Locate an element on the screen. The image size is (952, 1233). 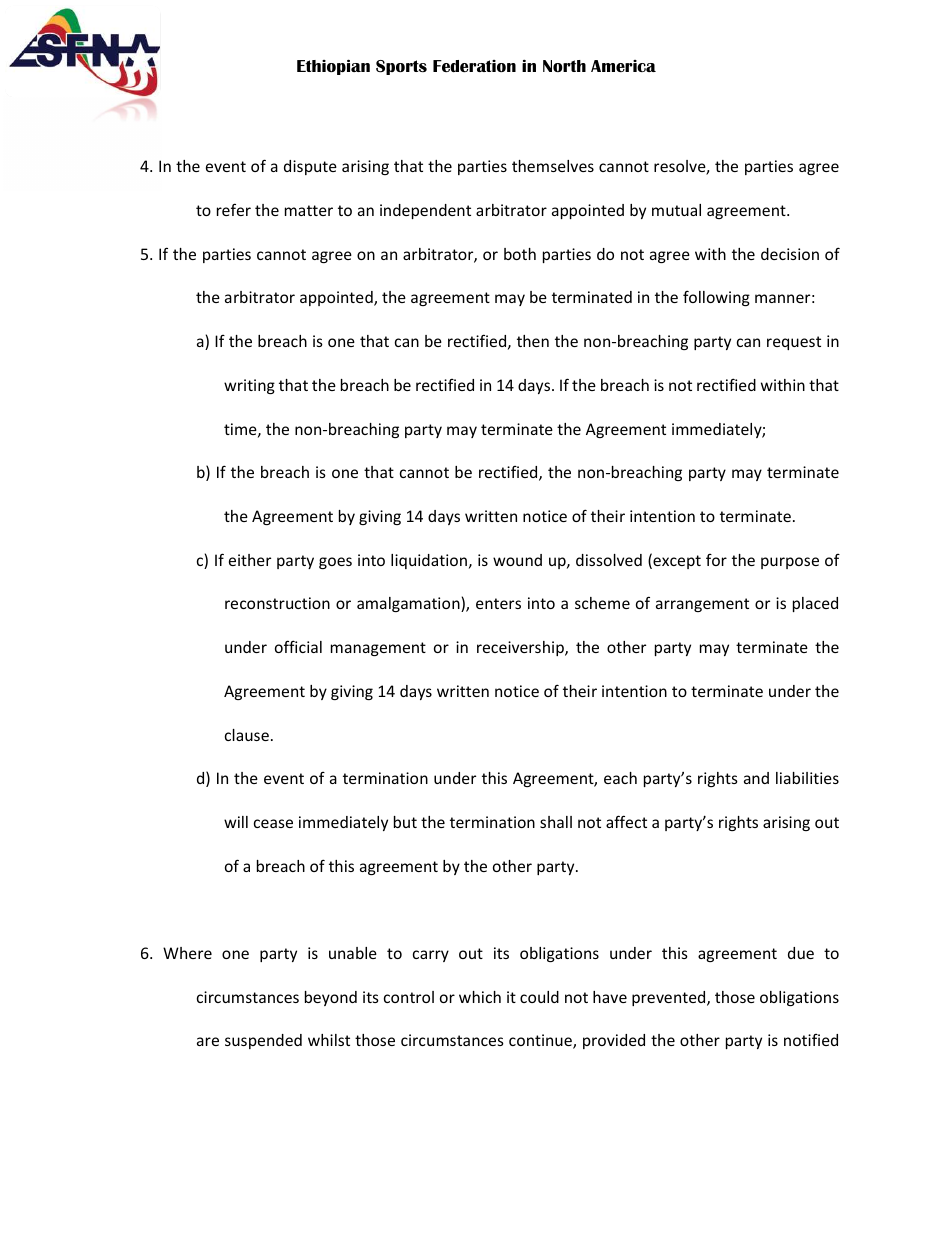
receivership is located at coordinates (521, 648).
